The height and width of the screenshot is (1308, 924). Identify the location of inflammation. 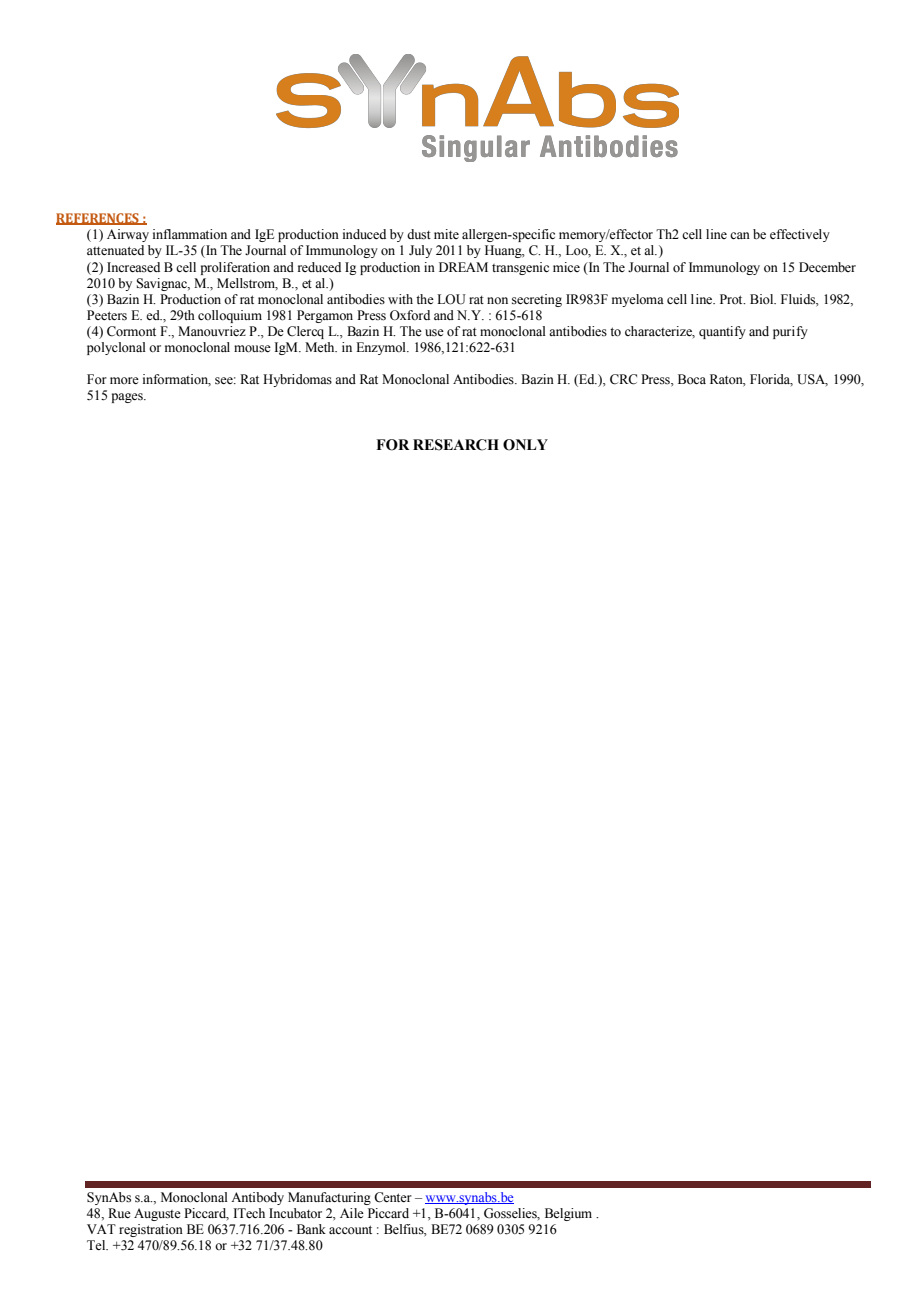
(190, 234).
